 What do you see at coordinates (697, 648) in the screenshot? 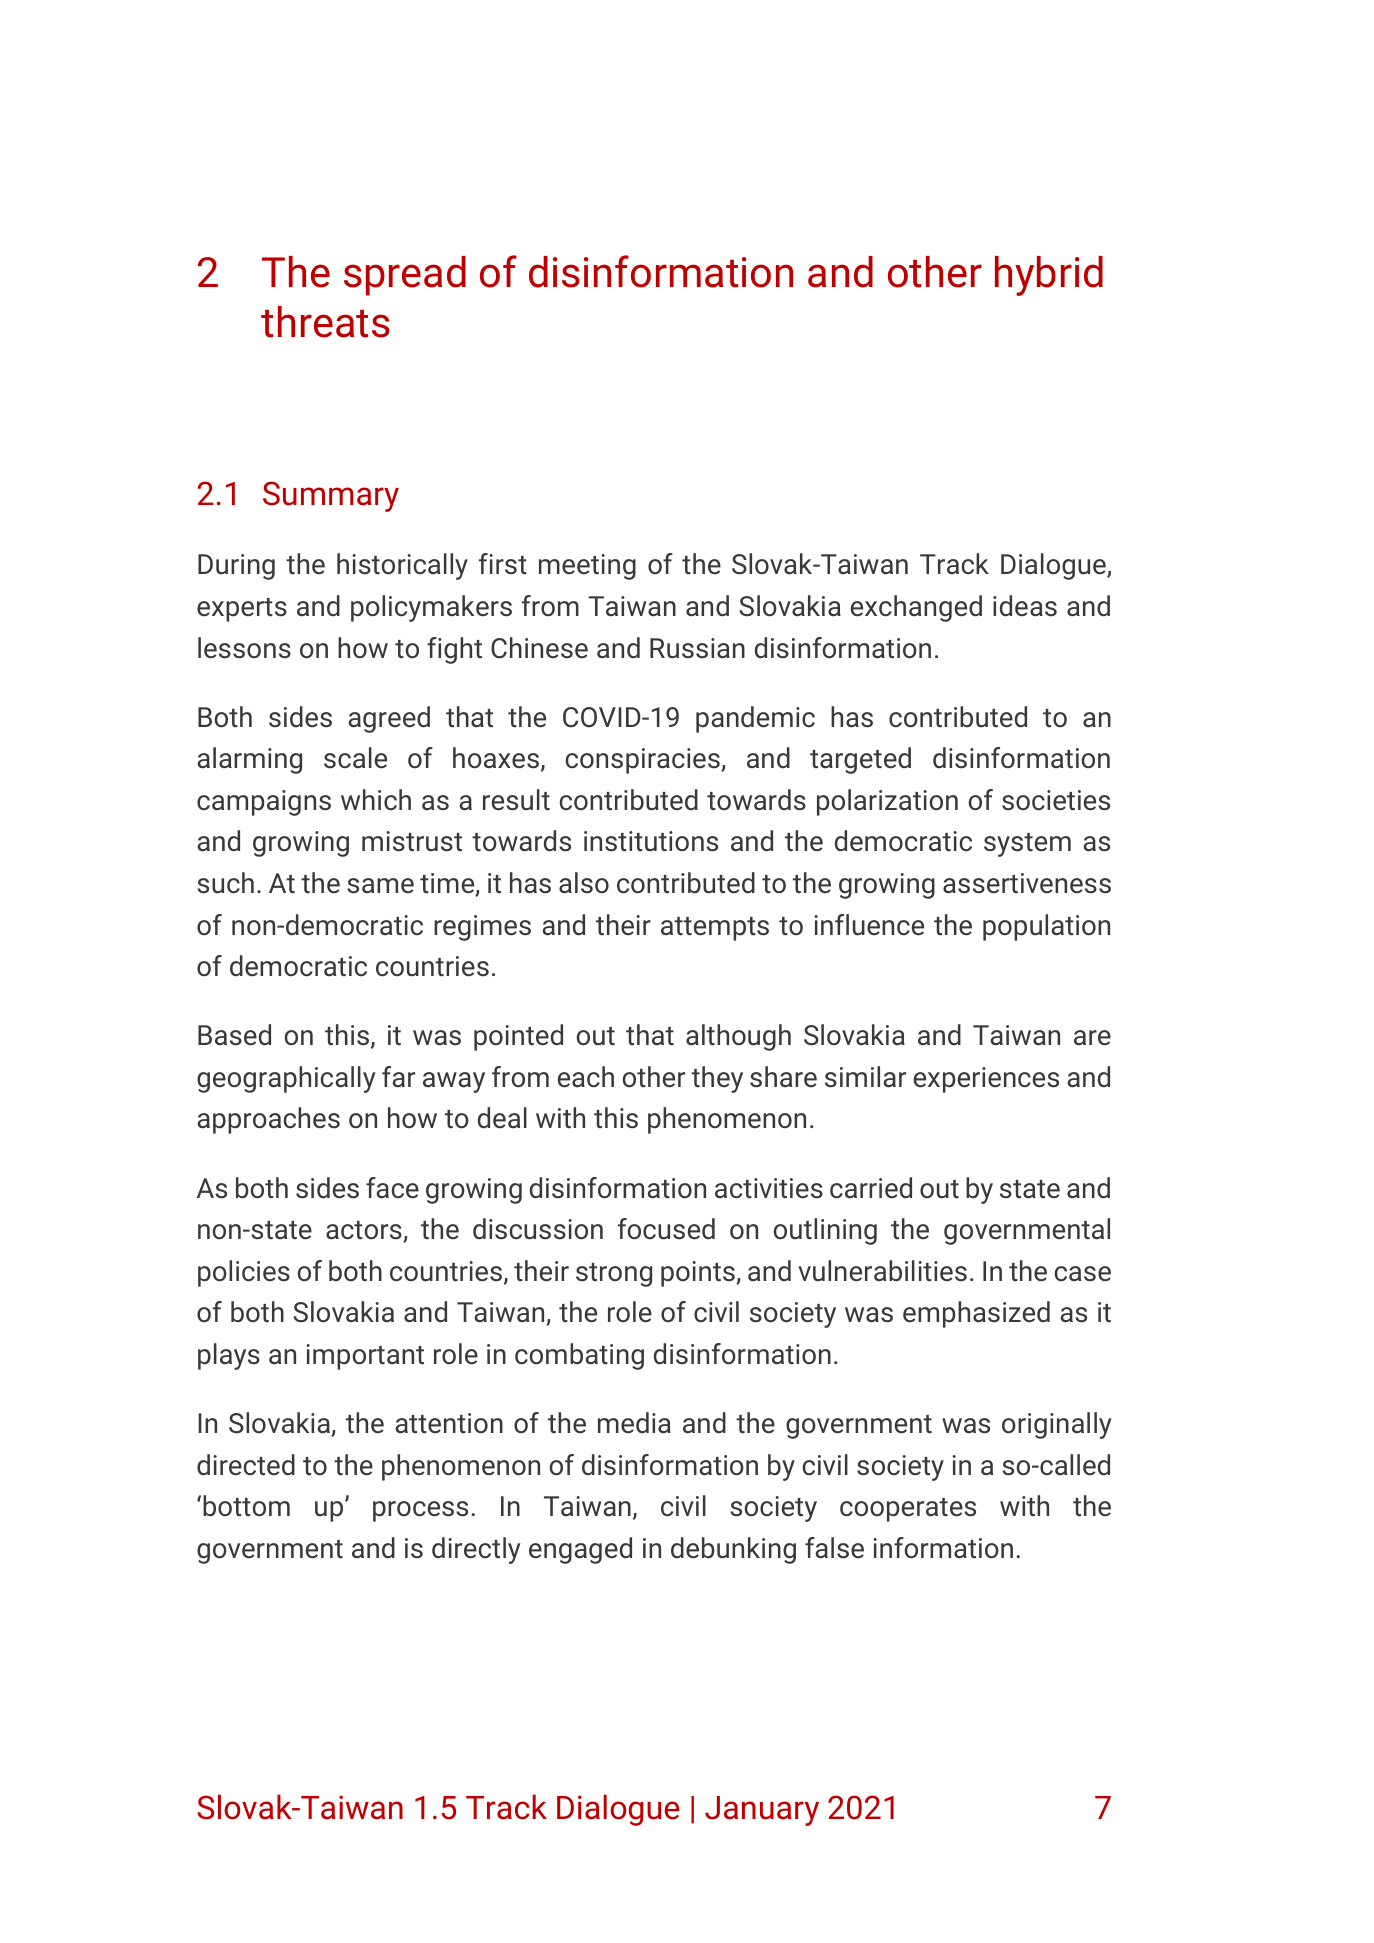
I see `Russian` at bounding box center [697, 648].
